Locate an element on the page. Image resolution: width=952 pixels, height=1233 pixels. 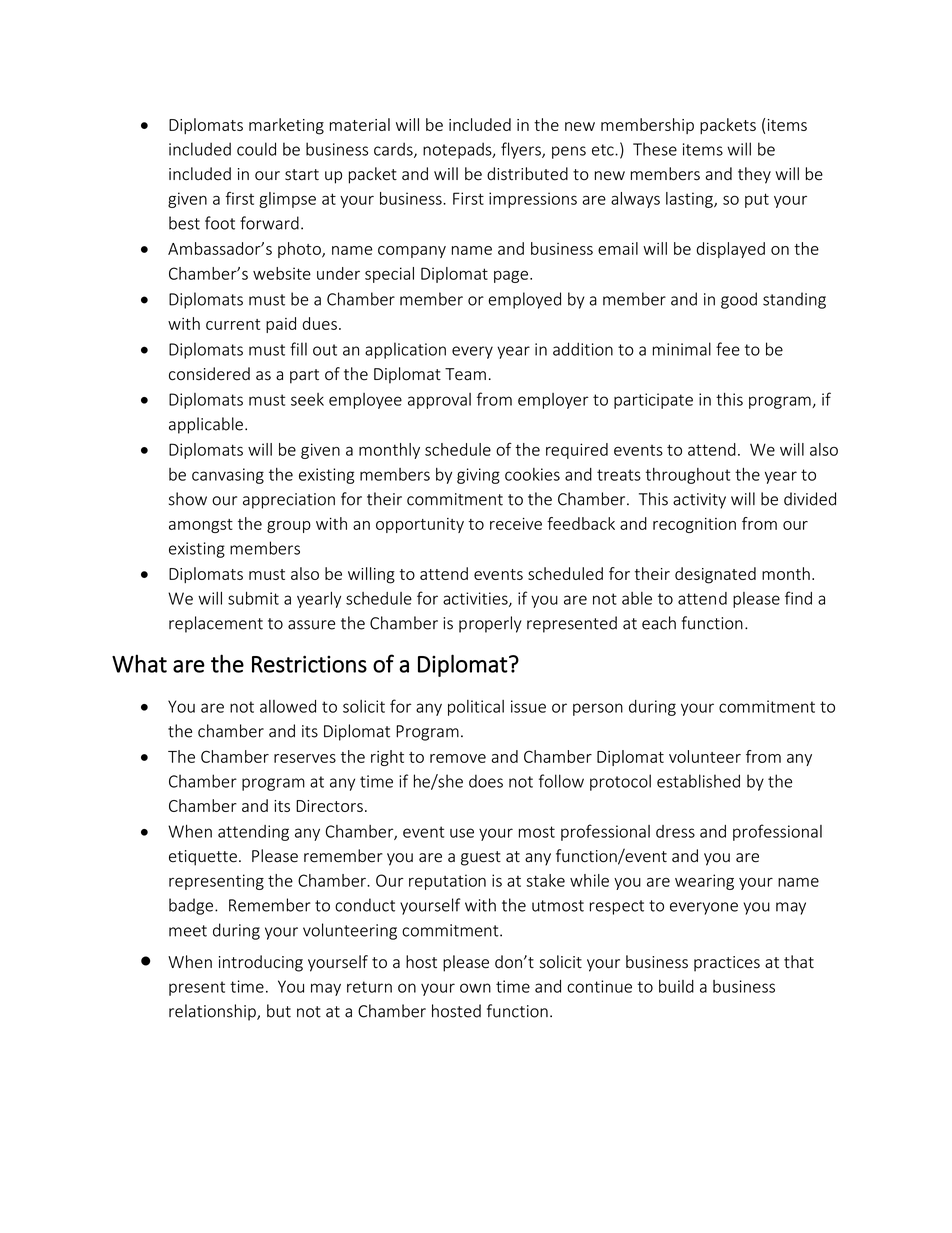
practices is located at coordinates (727, 964).
